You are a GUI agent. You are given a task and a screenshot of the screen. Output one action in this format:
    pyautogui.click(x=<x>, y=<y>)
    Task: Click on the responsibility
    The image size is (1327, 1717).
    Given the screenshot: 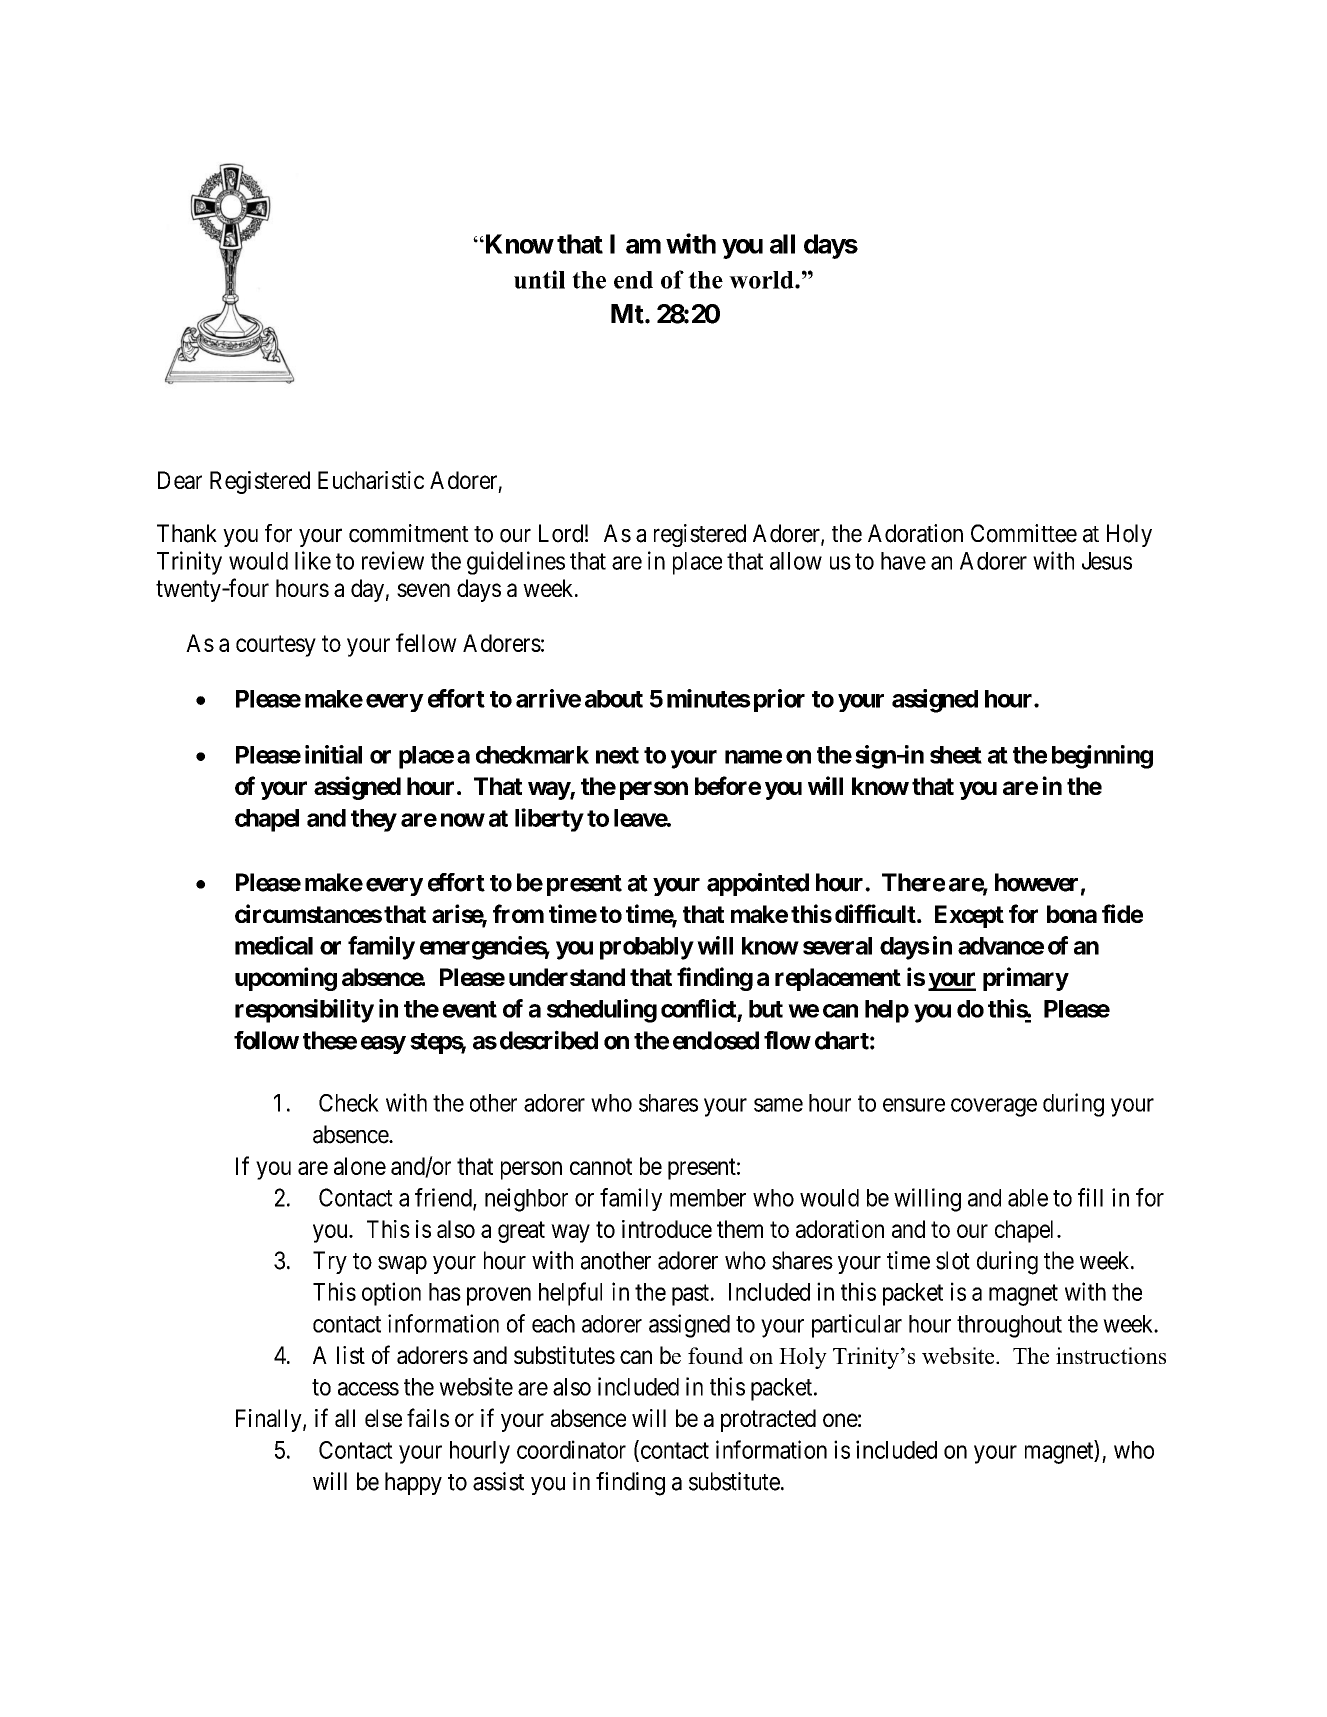 What is the action you would take?
    pyautogui.click(x=304, y=1011)
